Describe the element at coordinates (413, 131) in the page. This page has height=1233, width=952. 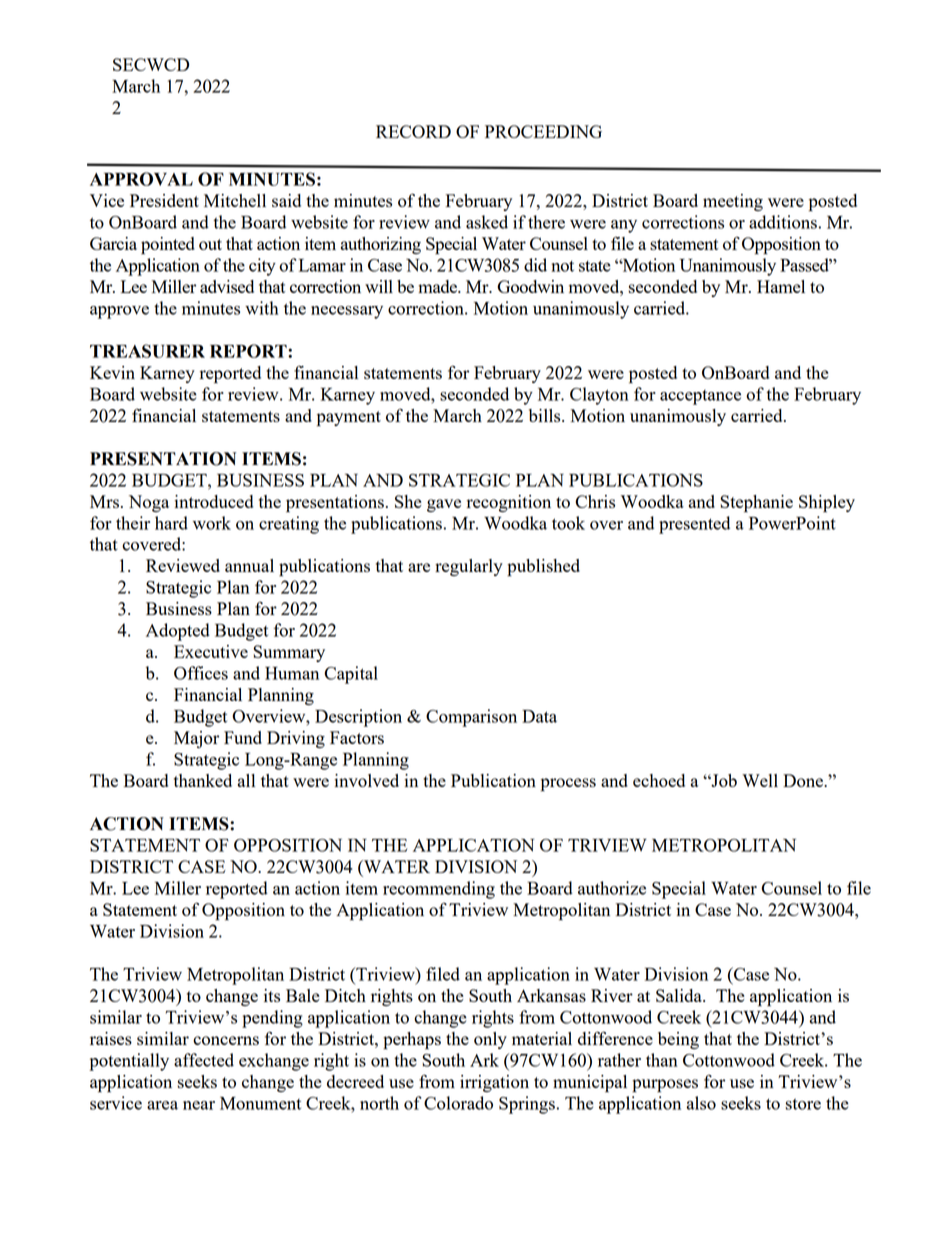
I see `RECORD` at that location.
